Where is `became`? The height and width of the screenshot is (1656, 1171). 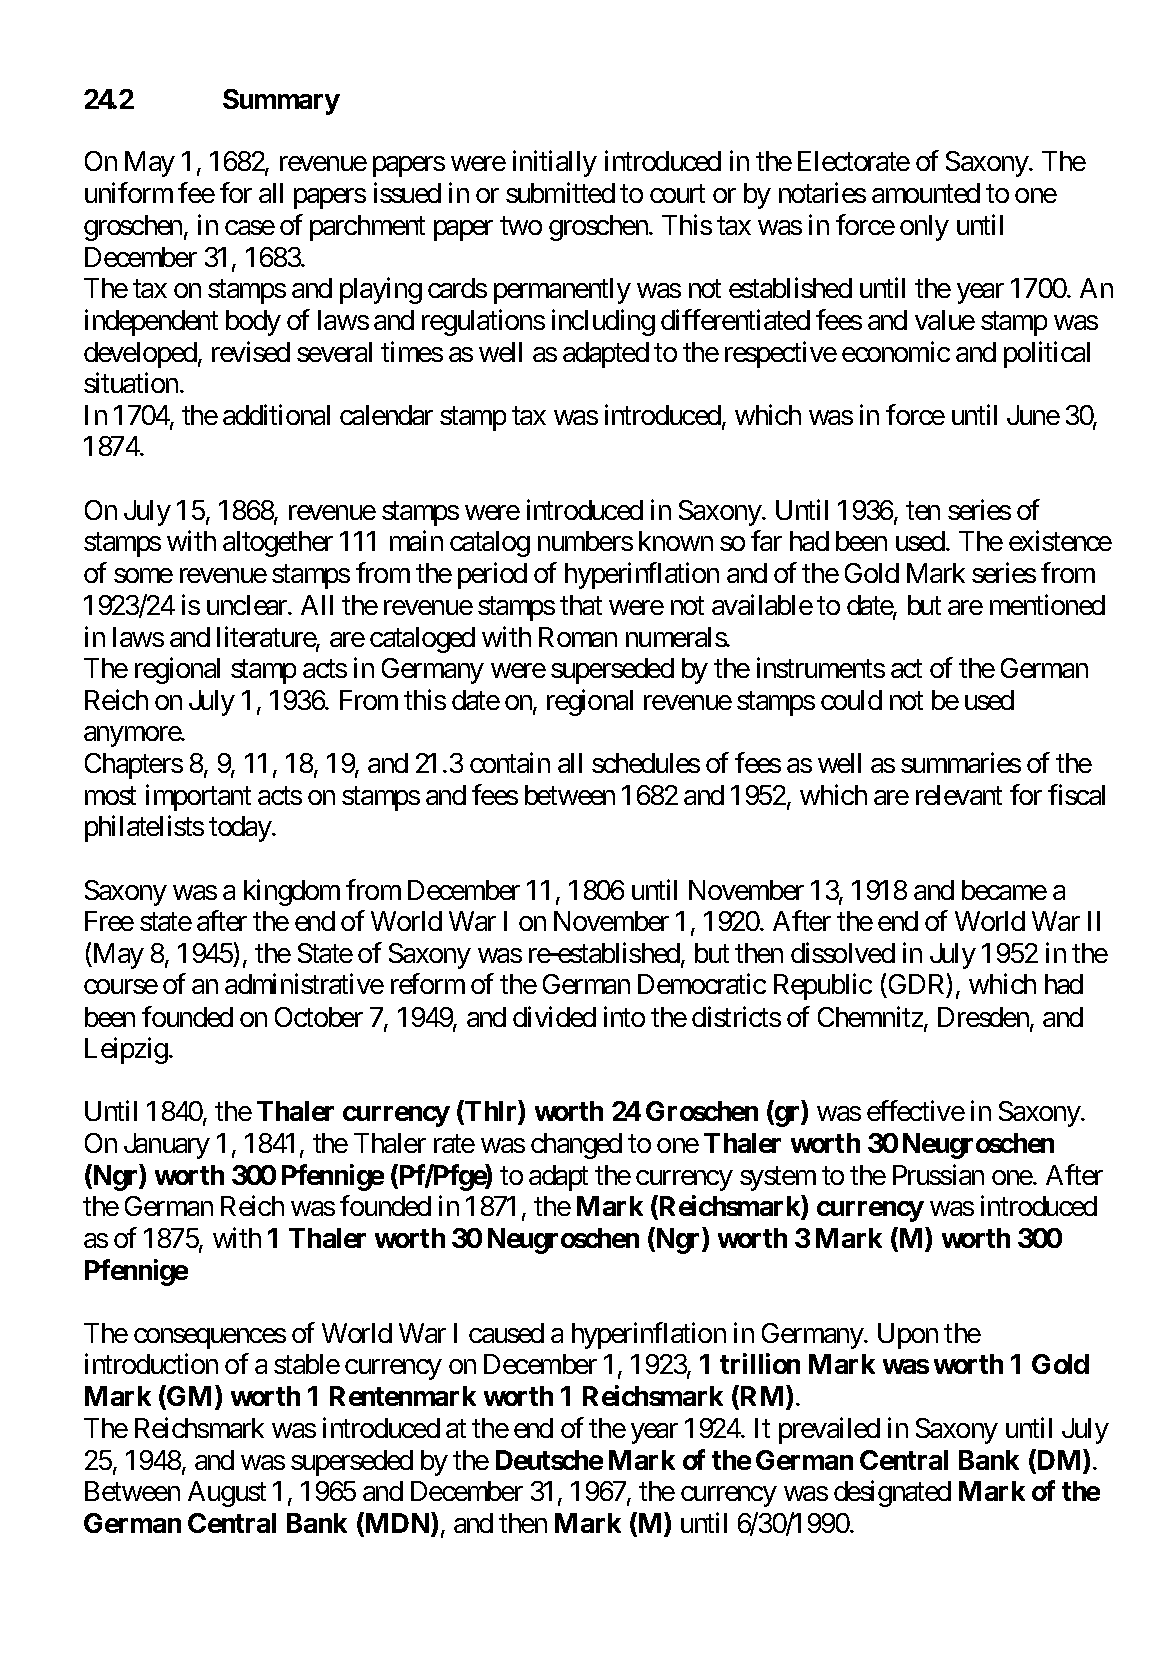
became is located at coordinates (1004, 890).
